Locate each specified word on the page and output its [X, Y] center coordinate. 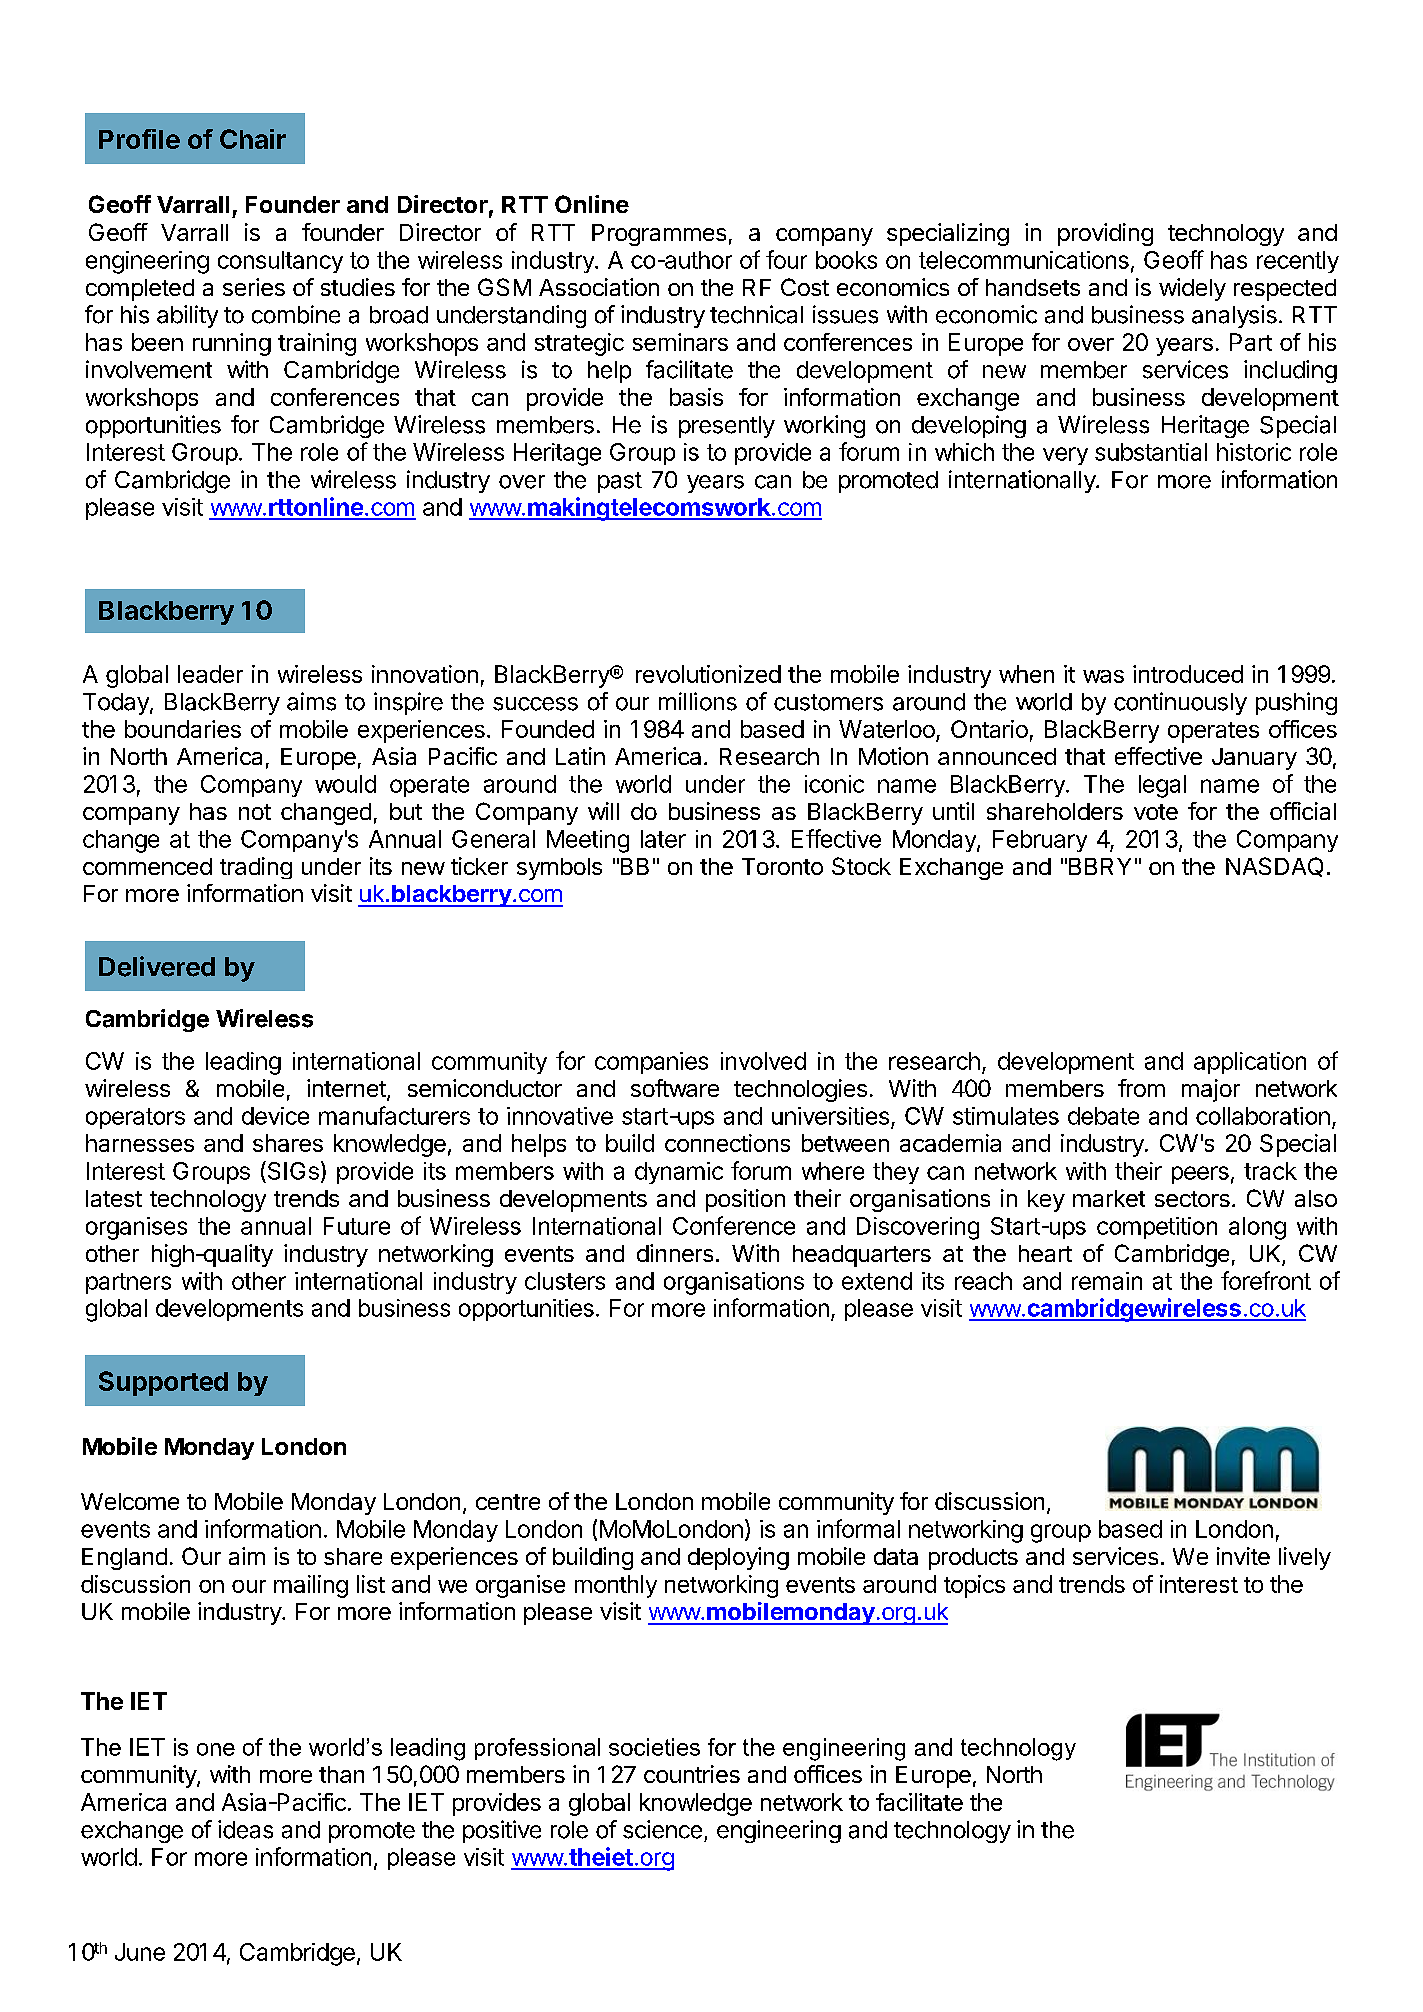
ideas [245, 1829]
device [275, 1116]
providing [1105, 234]
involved [763, 1061]
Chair [253, 139]
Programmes [659, 235]
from [1141, 1088]
